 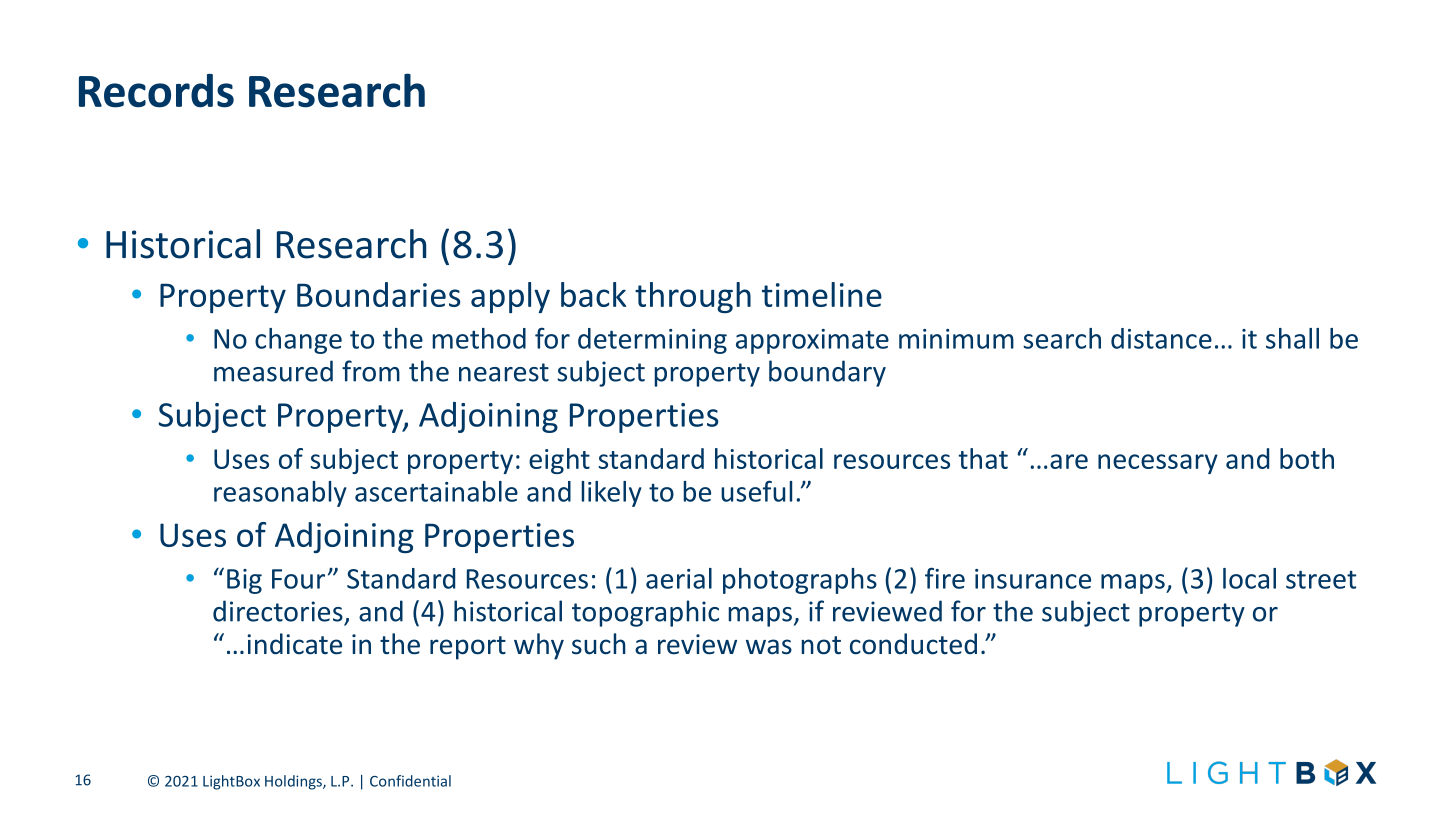 I want to click on Confidential, so click(x=410, y=781).
